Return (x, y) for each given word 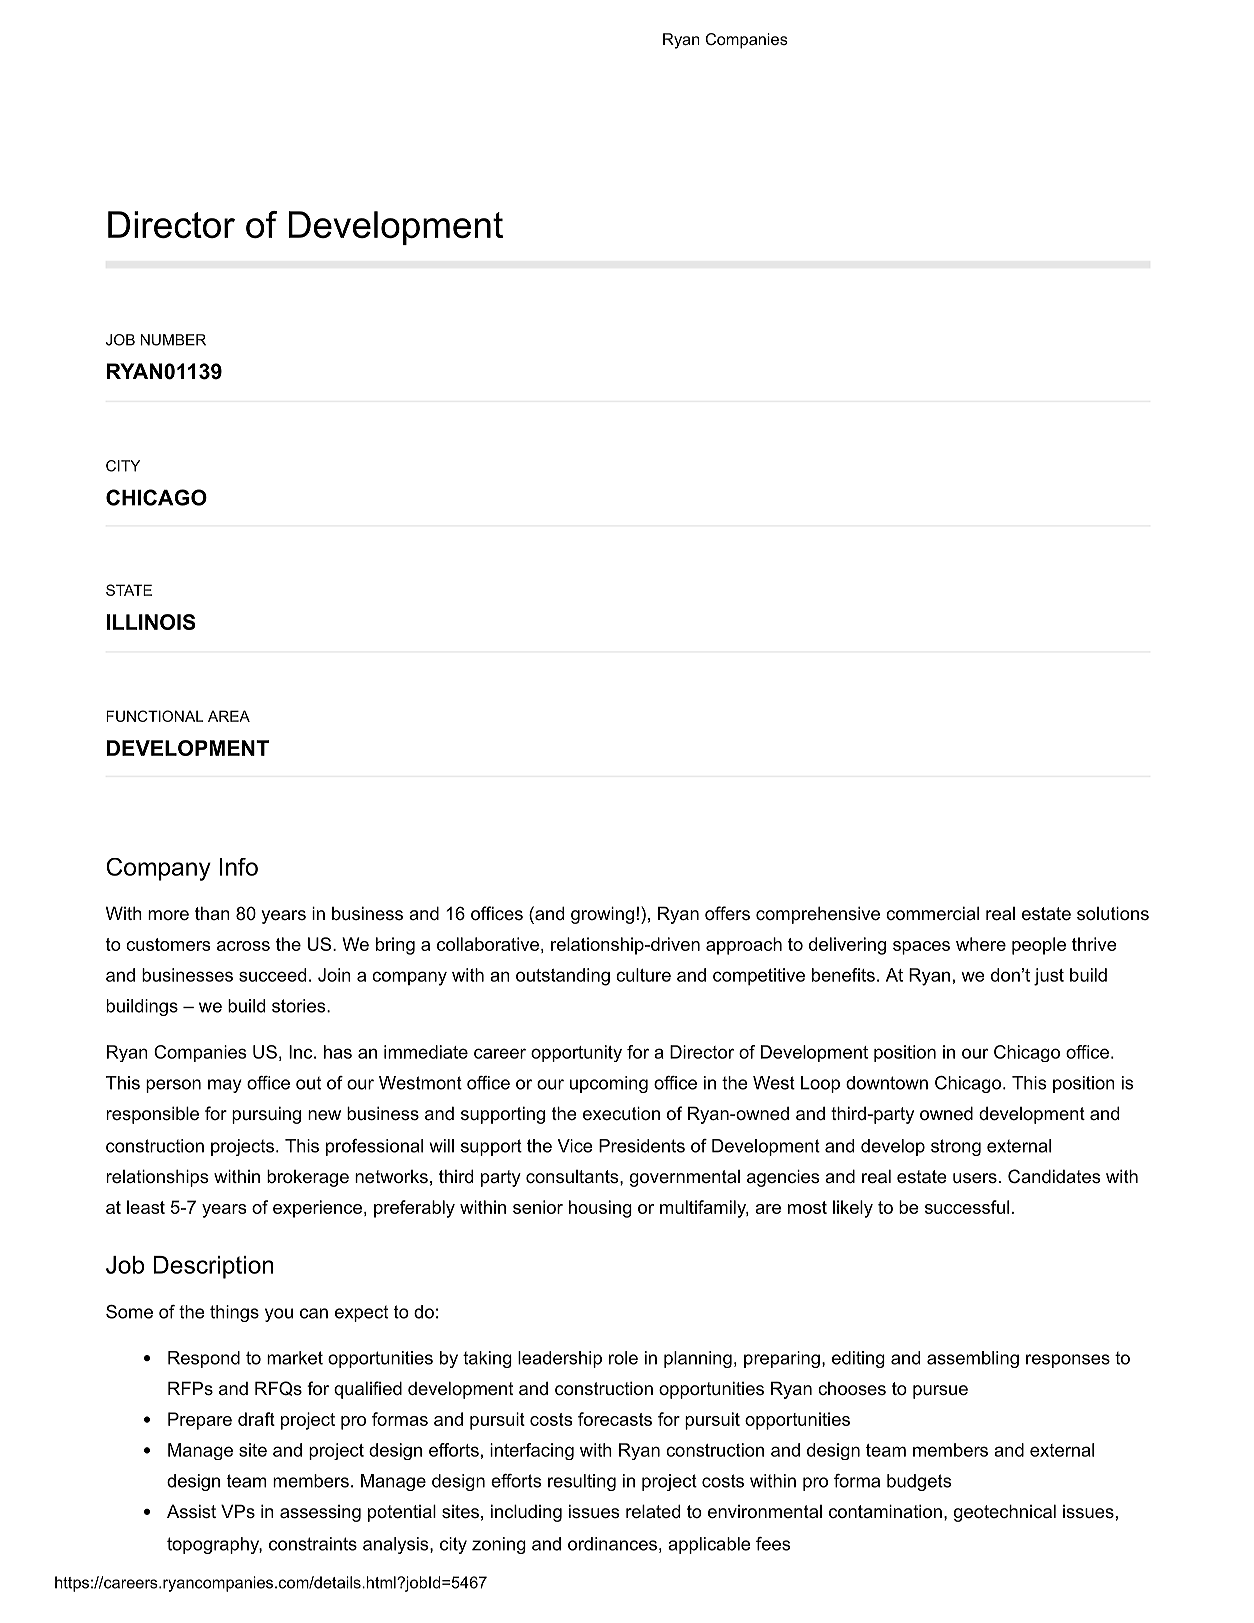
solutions (1113, 913)
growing (602, 915)
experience (317, 1209)
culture (643, 975)
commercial (932, 913)
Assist (191, 1511)
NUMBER (173, 340)
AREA (229, 716)
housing (600, 1209)
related (653, 1511)
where (981, 944)
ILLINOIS (151, 622)
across (243, 946)
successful (967, 1207)
